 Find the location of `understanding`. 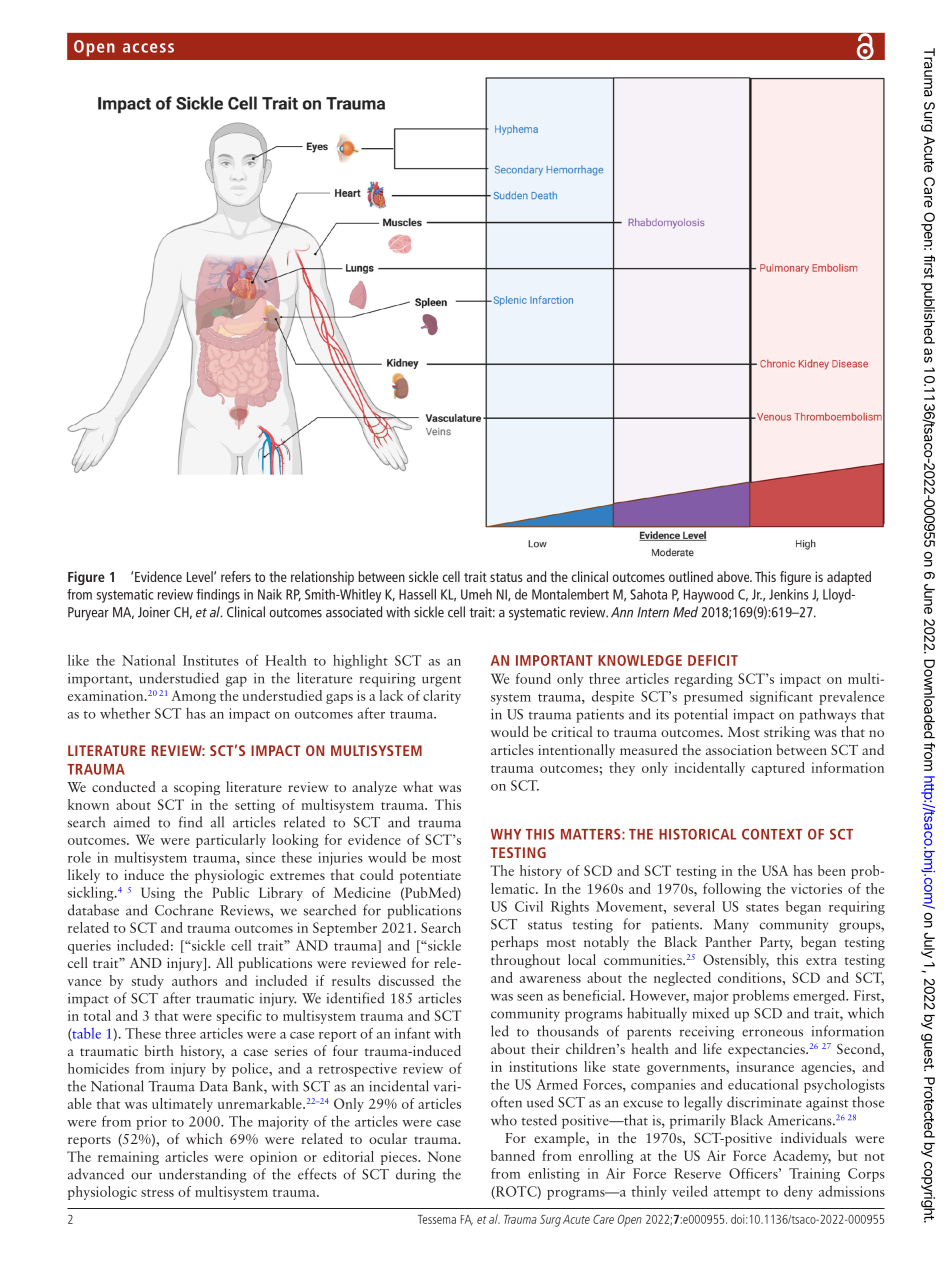

understanding is located at coordinates (203, 1175).
